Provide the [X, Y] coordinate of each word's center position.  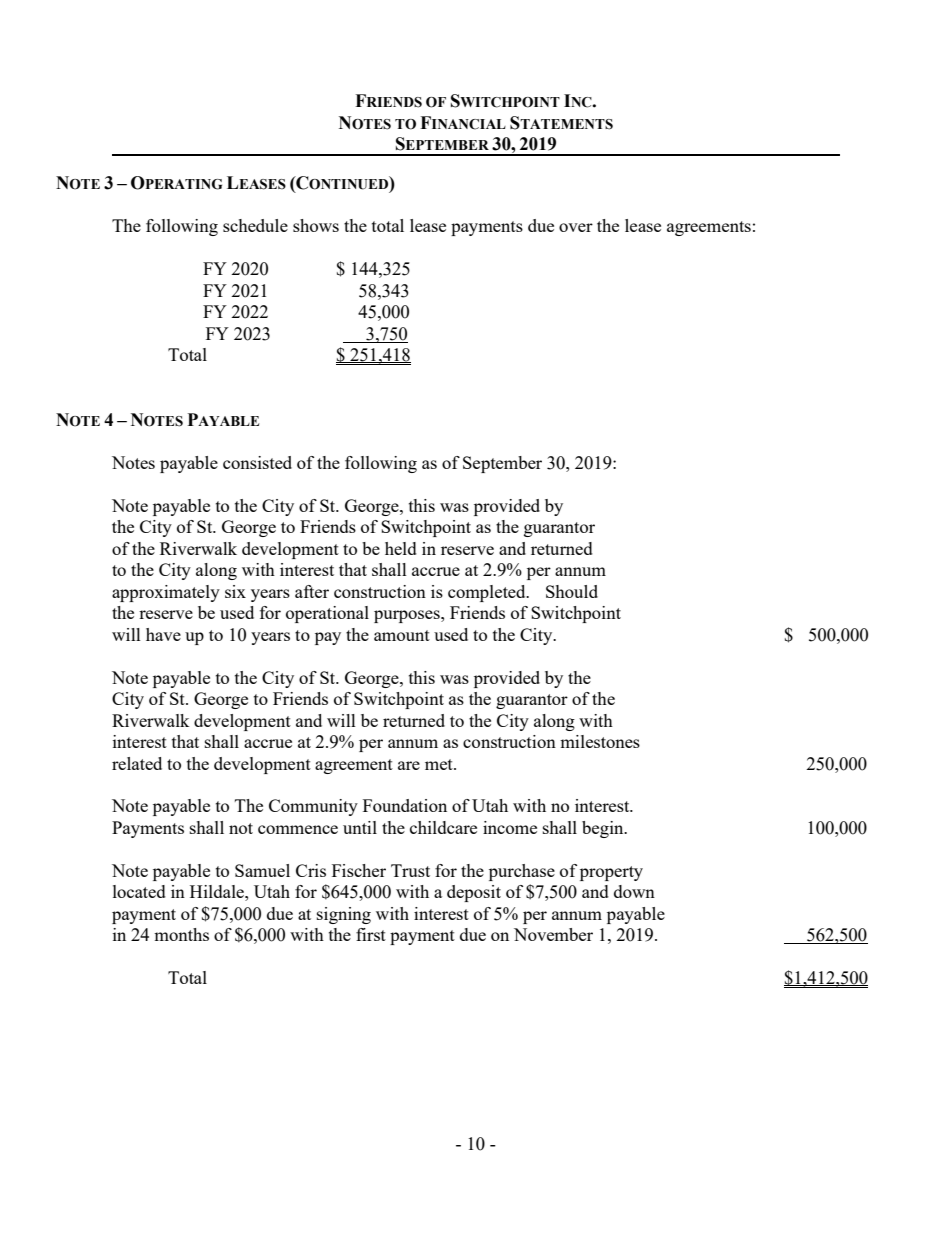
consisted [257, 462]
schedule [255, 225]
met [440, 764]
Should [572, 591]
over [576, 227]
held [401, 548]
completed [488, 593]
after [312, 591]
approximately [166, 593]
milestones [600, 741]
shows [316, 225]
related [137, 763]
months [181, 934]
